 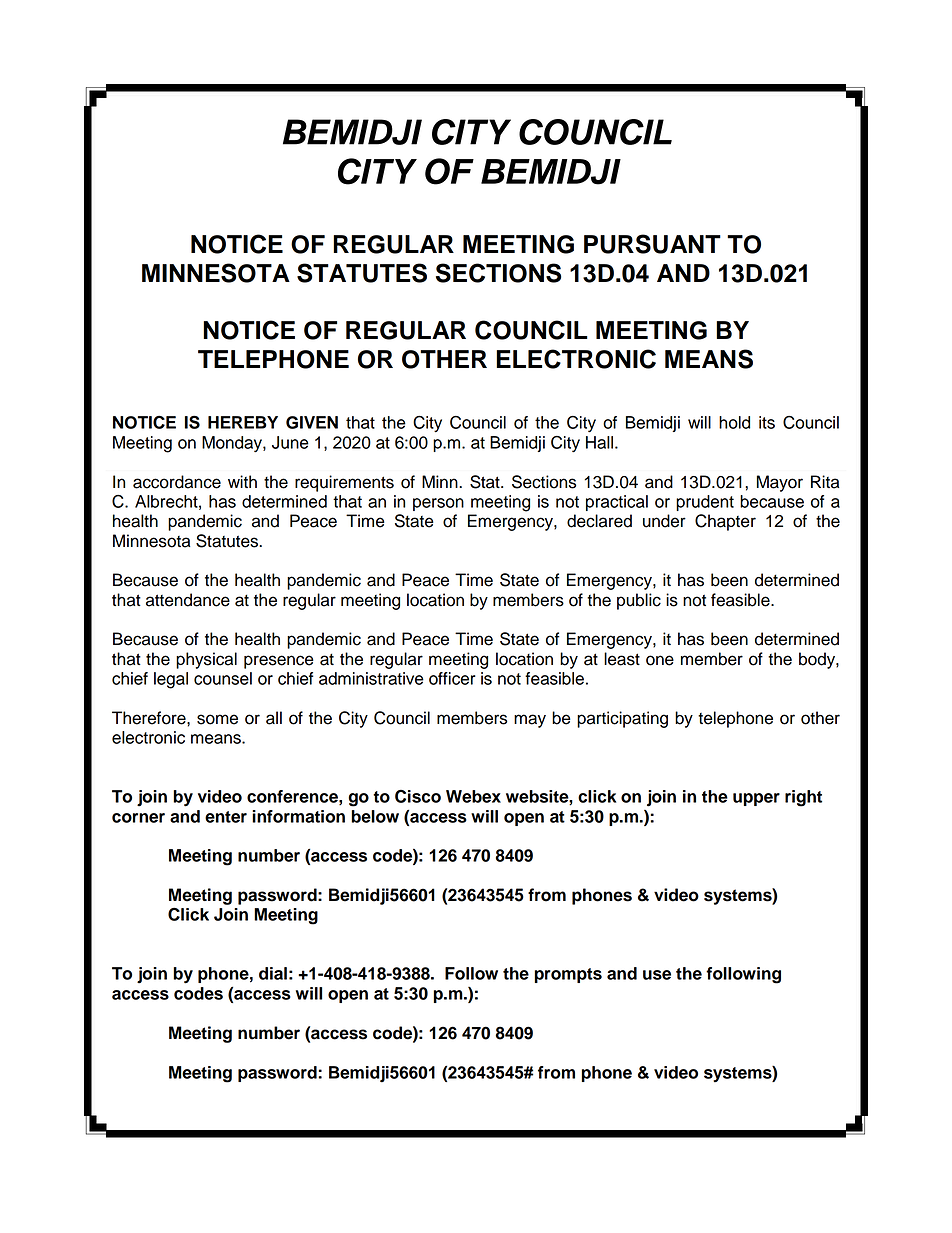 I want to click on participating, so click(x=622, y=719).
